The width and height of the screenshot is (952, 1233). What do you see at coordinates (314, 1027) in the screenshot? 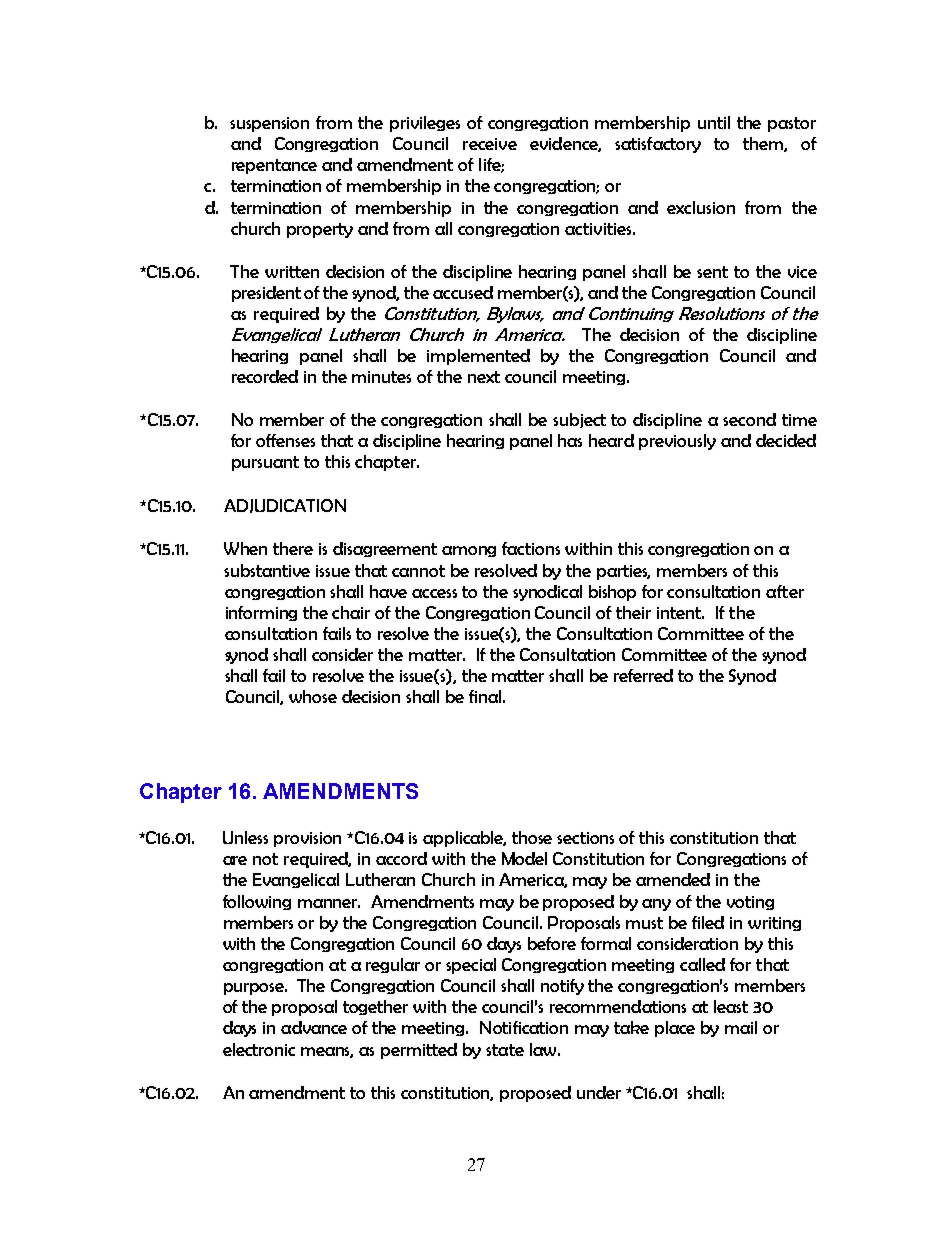
I see `advance` at bounding box center [314, 1027].
